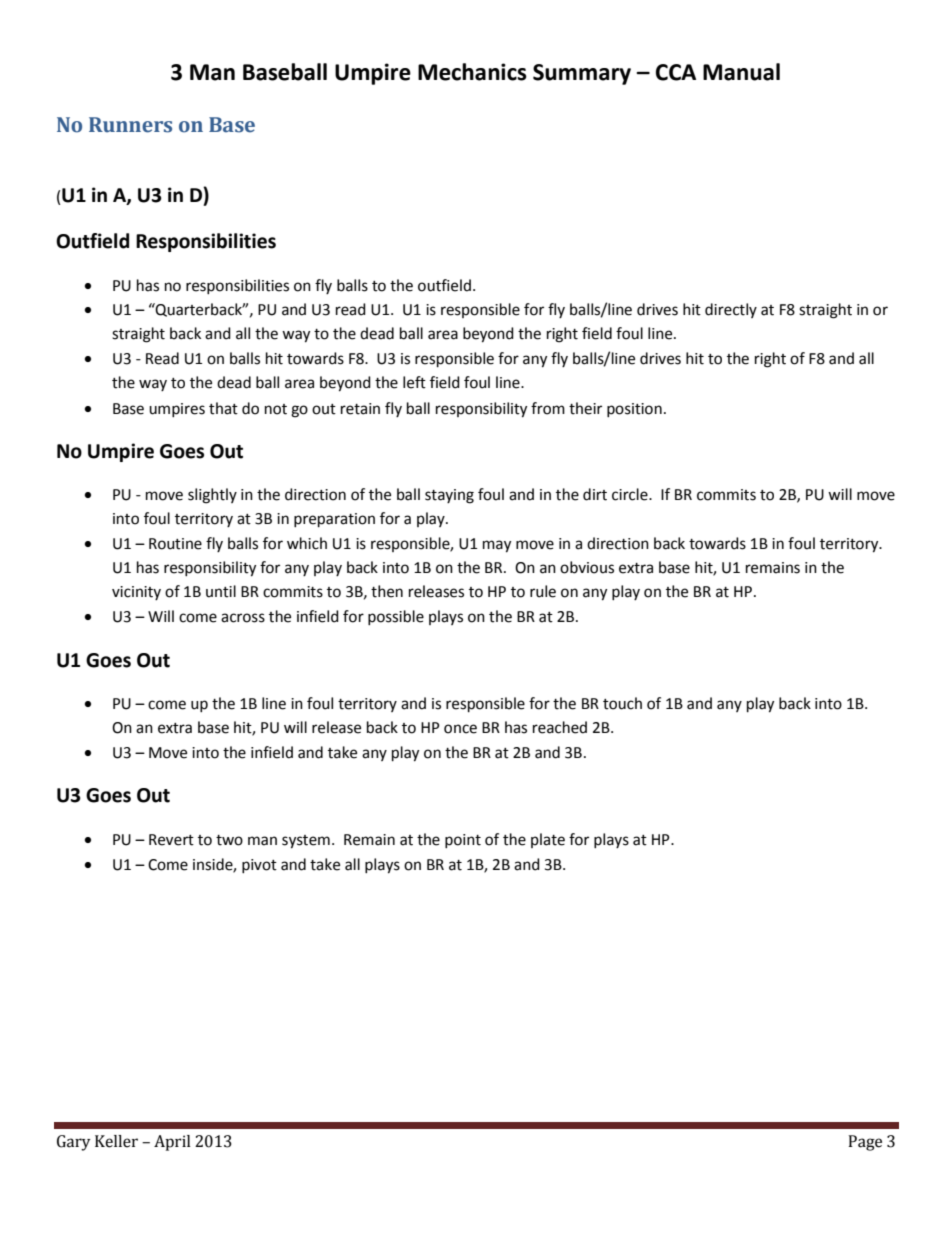 The image size is (952, 1233). Describe the element at coordinates (634, 410) in the page. I see `position` at that location.
